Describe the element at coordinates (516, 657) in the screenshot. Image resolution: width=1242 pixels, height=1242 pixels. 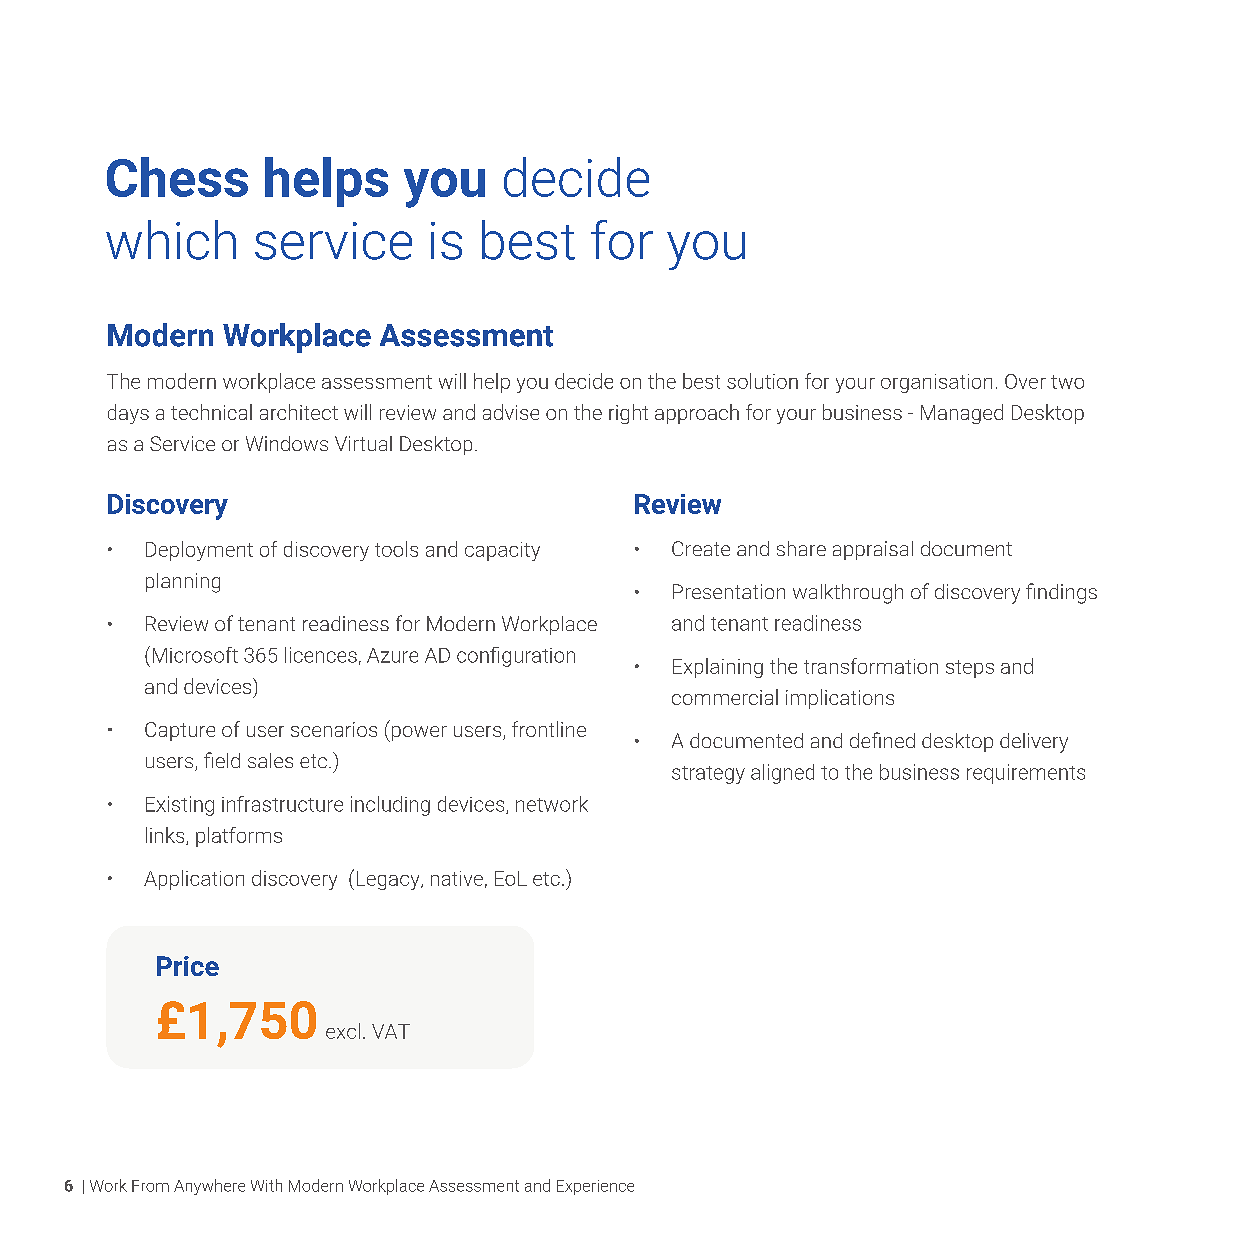
I see `configuration` at that location.
